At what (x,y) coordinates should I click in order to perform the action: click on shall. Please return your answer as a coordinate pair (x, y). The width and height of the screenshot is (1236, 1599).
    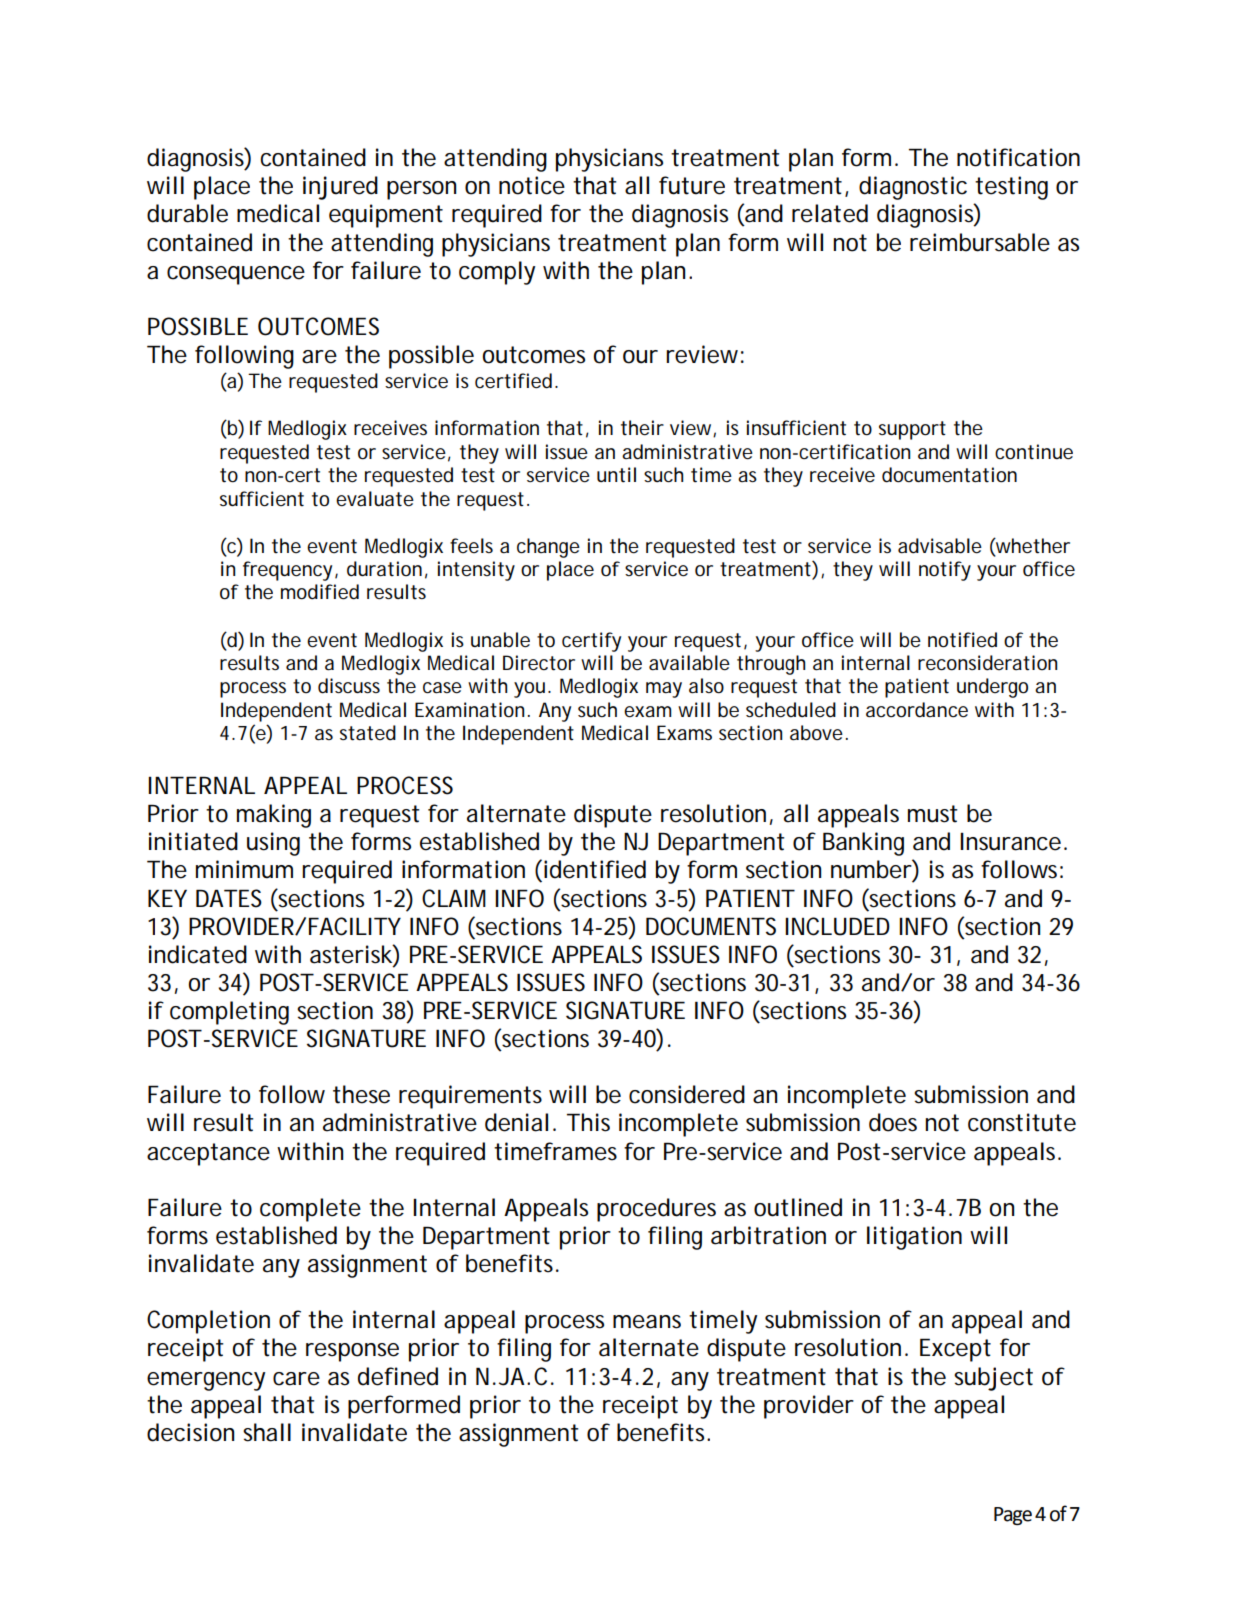
    Looking at the image, I should click on (267, 1432).
